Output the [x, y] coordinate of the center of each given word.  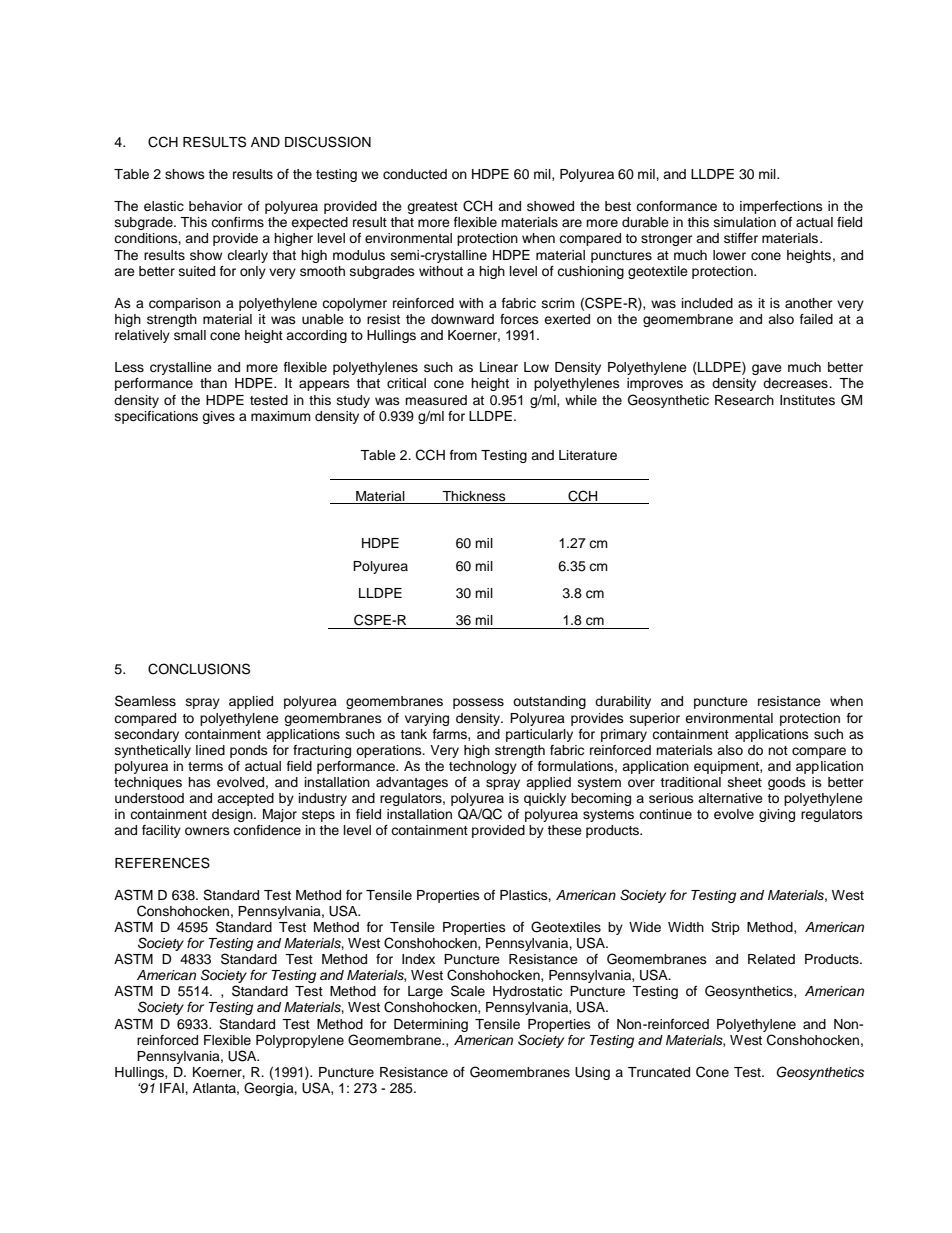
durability [623, 702]
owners [207, 831]
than [213, 383]
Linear [499, 367]
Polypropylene [300, 1041]
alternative [730, 798]
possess [478, 703]
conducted [415, 174]
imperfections [781, 207]
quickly [545, 799]
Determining [431, 1025]
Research [744, 400]
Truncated [659, 1072]
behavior [216, 206]
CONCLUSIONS [199, 669]
